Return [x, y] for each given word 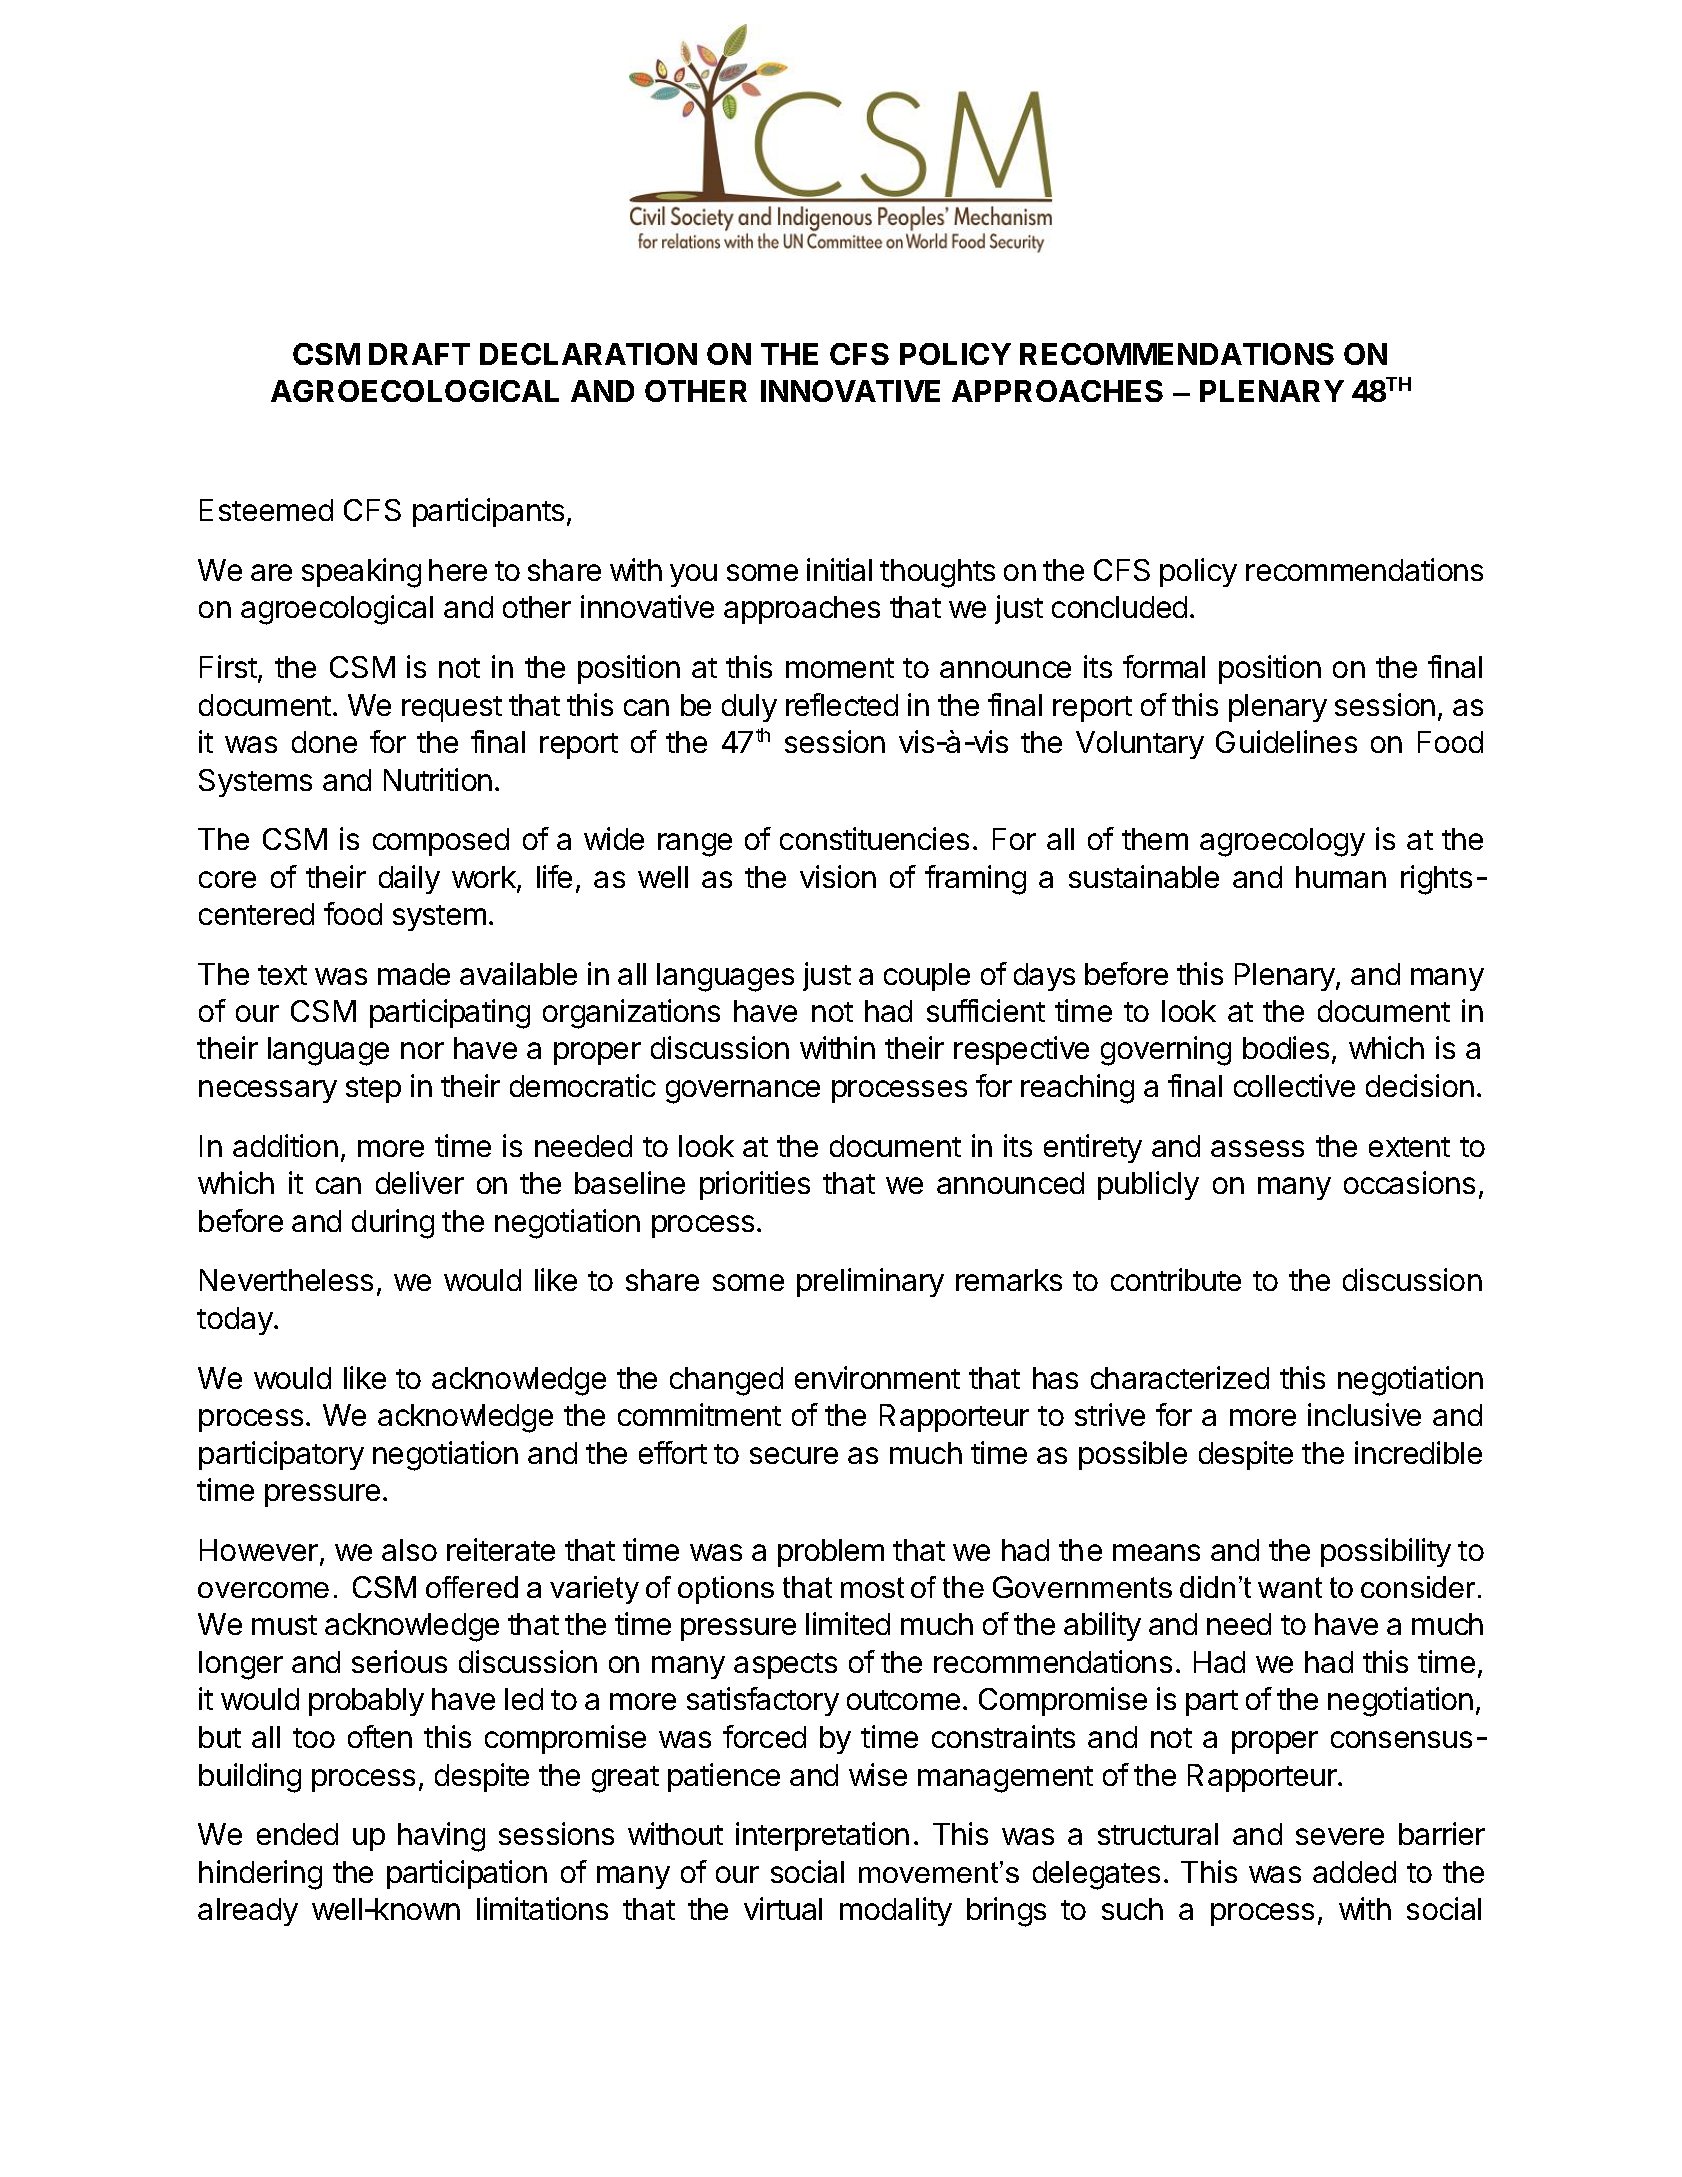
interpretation [822, 1836]
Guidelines [1286, 741]
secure [794, 1455]
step [373, 1090]
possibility [1386, 1552]
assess [1257, 1148]
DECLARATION [588, 354]
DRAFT [419, 354]
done [324, 742]
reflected [842, 704]
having [441, 1837]
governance [743, 1092]
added [1354, 1872]
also [409, 1550]
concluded [1119, 607]
